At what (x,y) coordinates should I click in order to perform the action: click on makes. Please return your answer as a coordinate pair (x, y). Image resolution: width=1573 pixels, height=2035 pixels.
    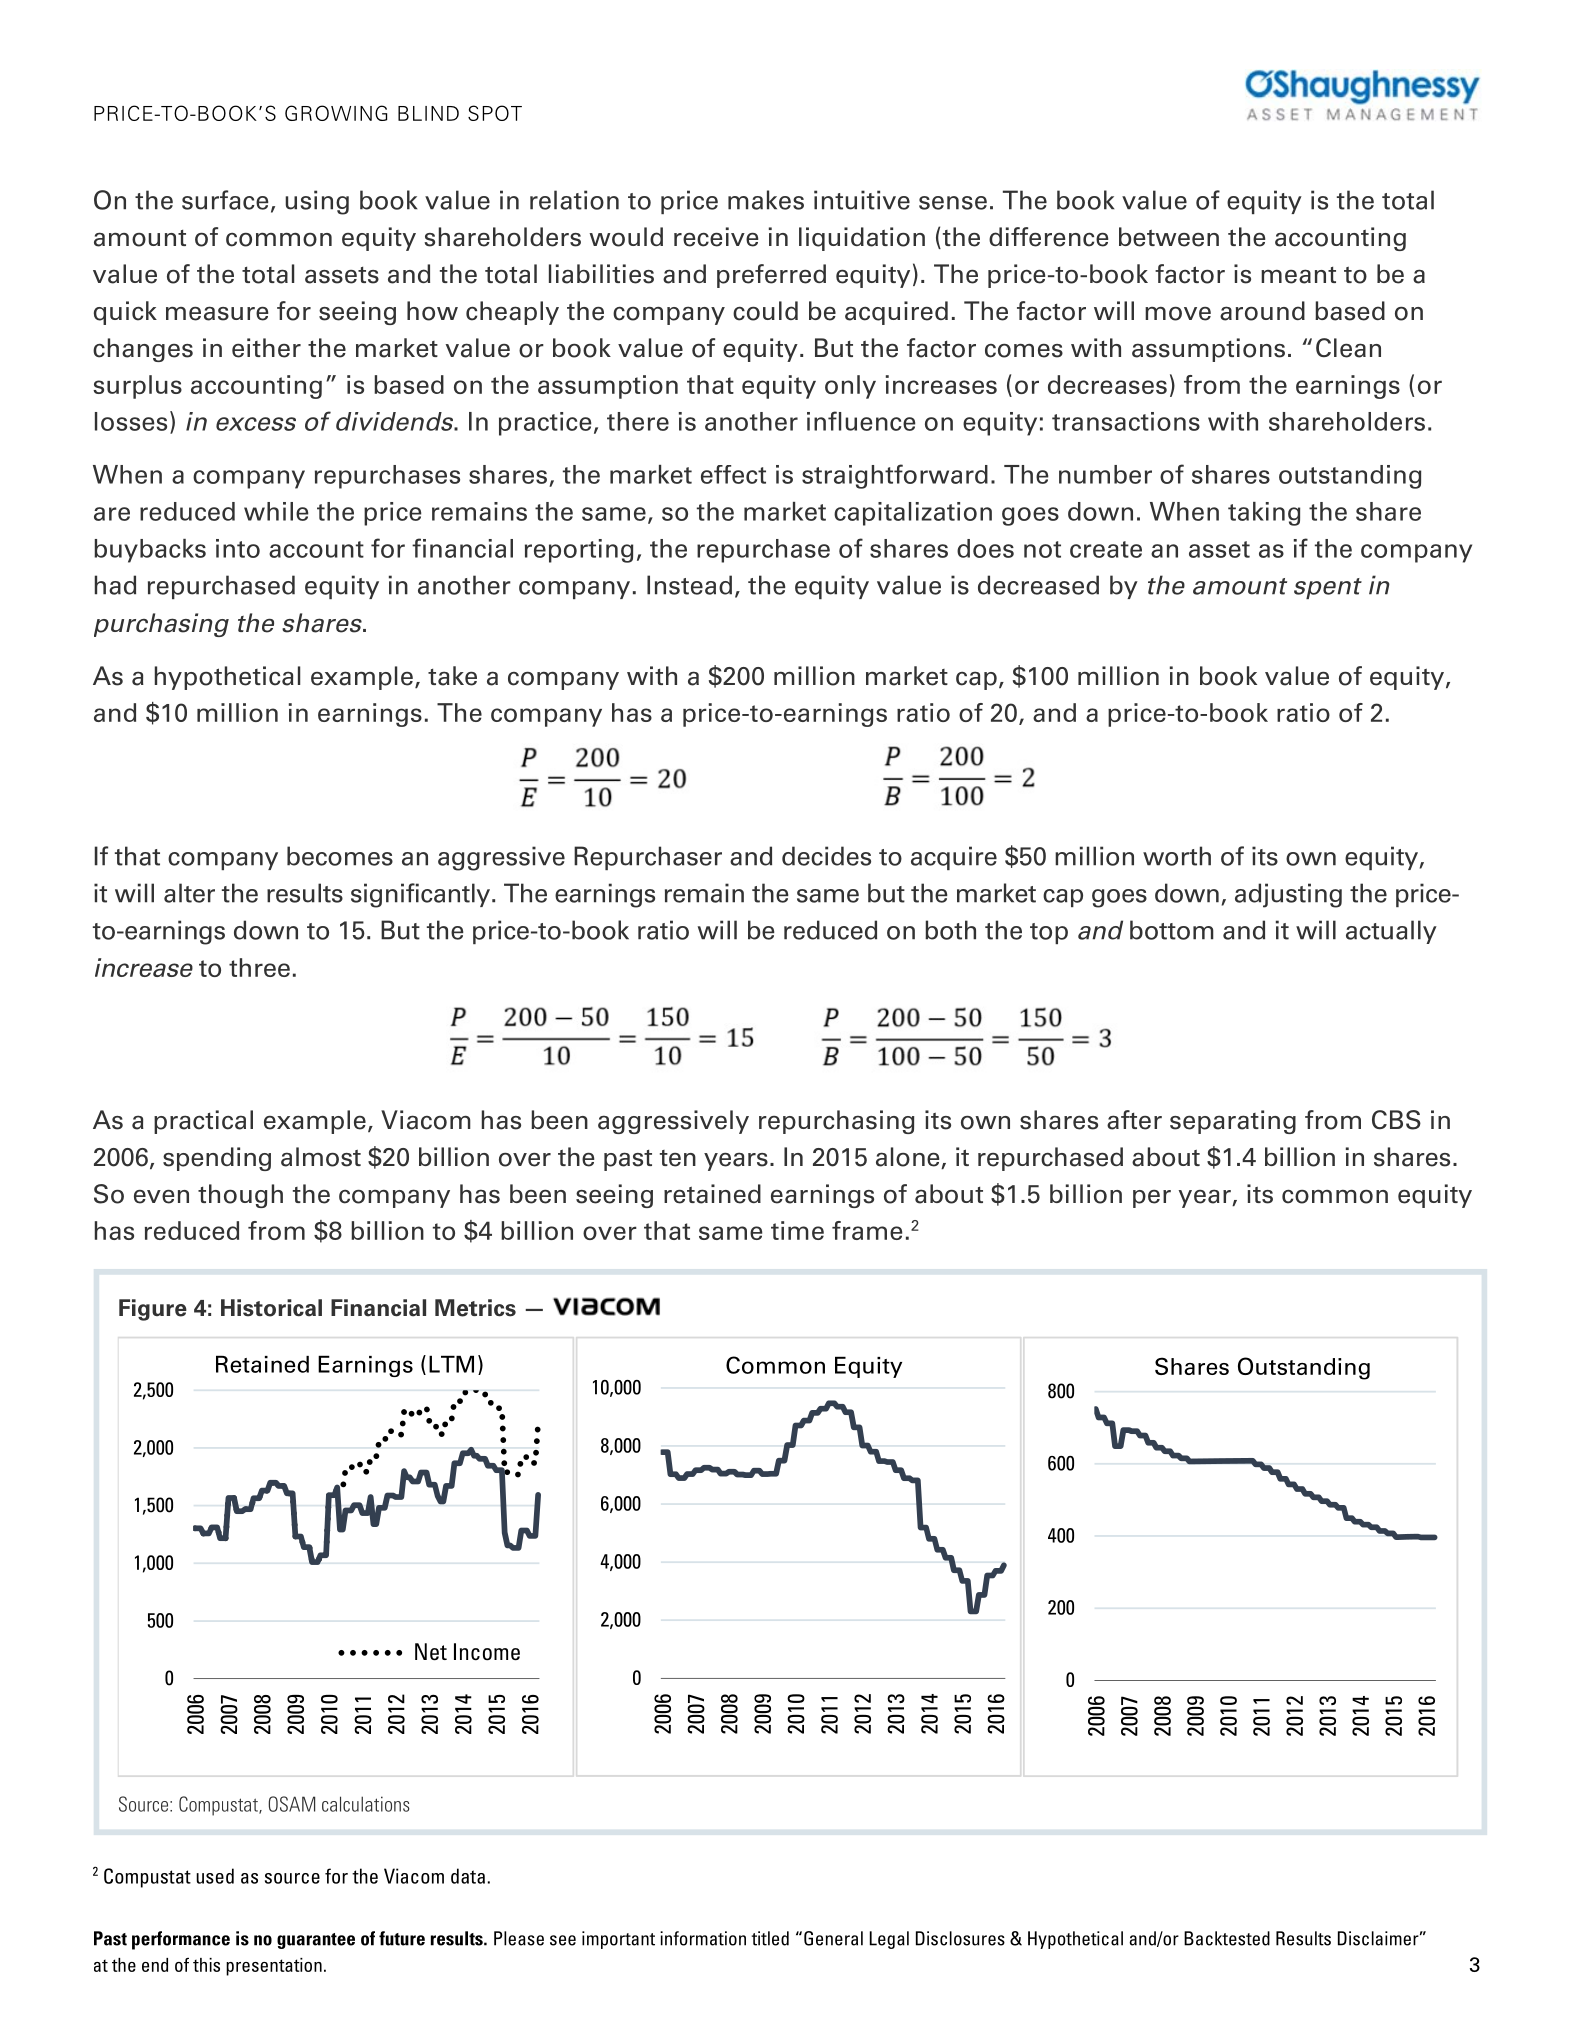
    Looking at the image, I should click on (766, 200).
